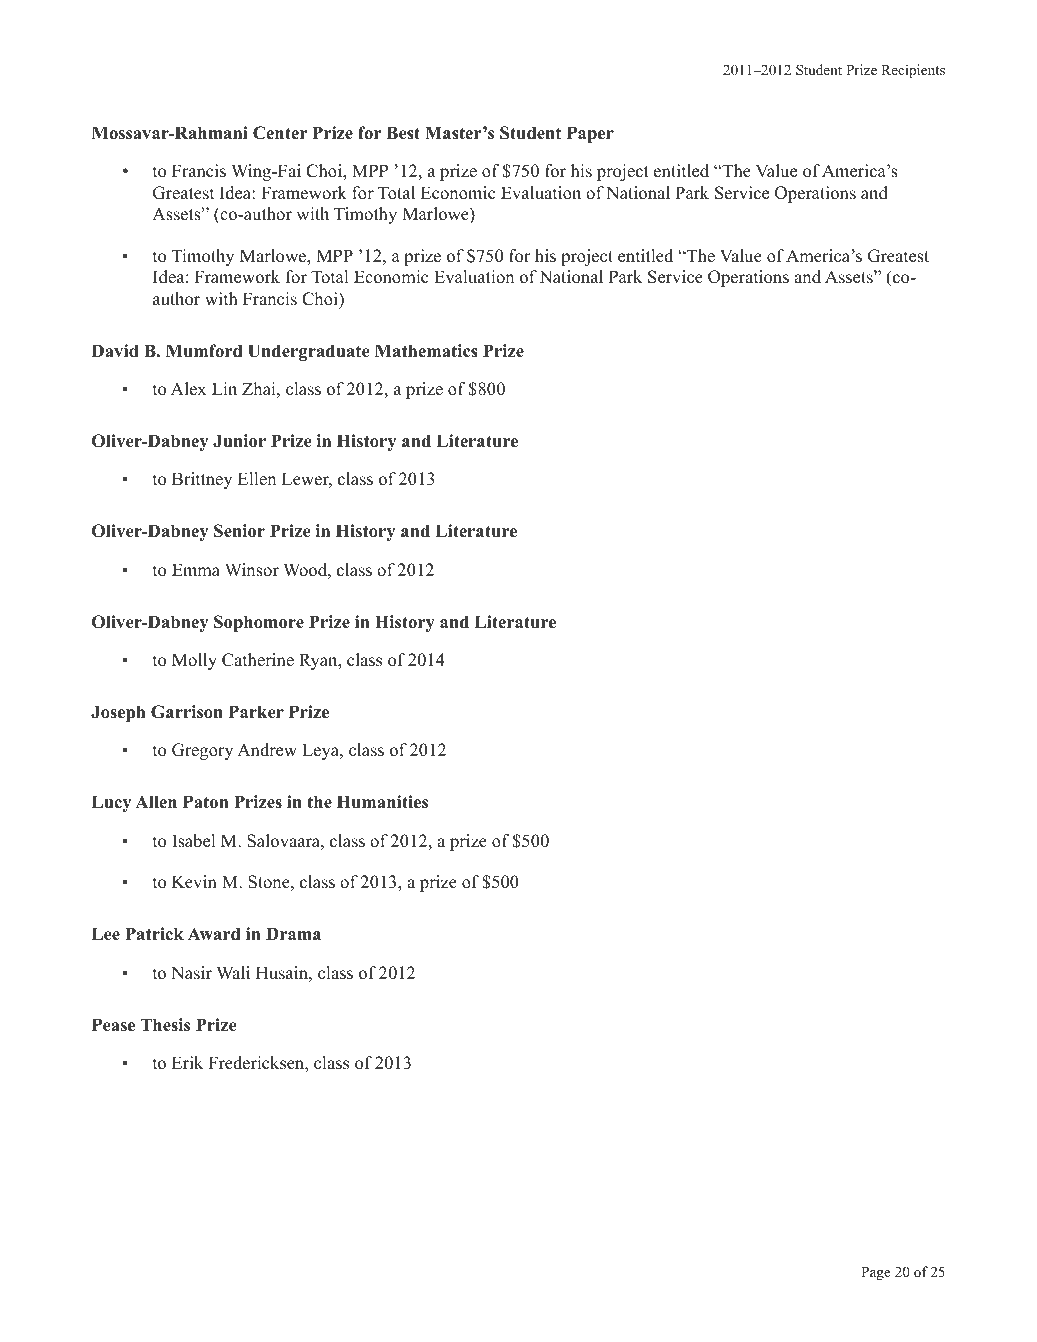  What do you see at coordinates (382, 802) in the screenshot?
I see `Humanities` at bounding box center [382, 802].
